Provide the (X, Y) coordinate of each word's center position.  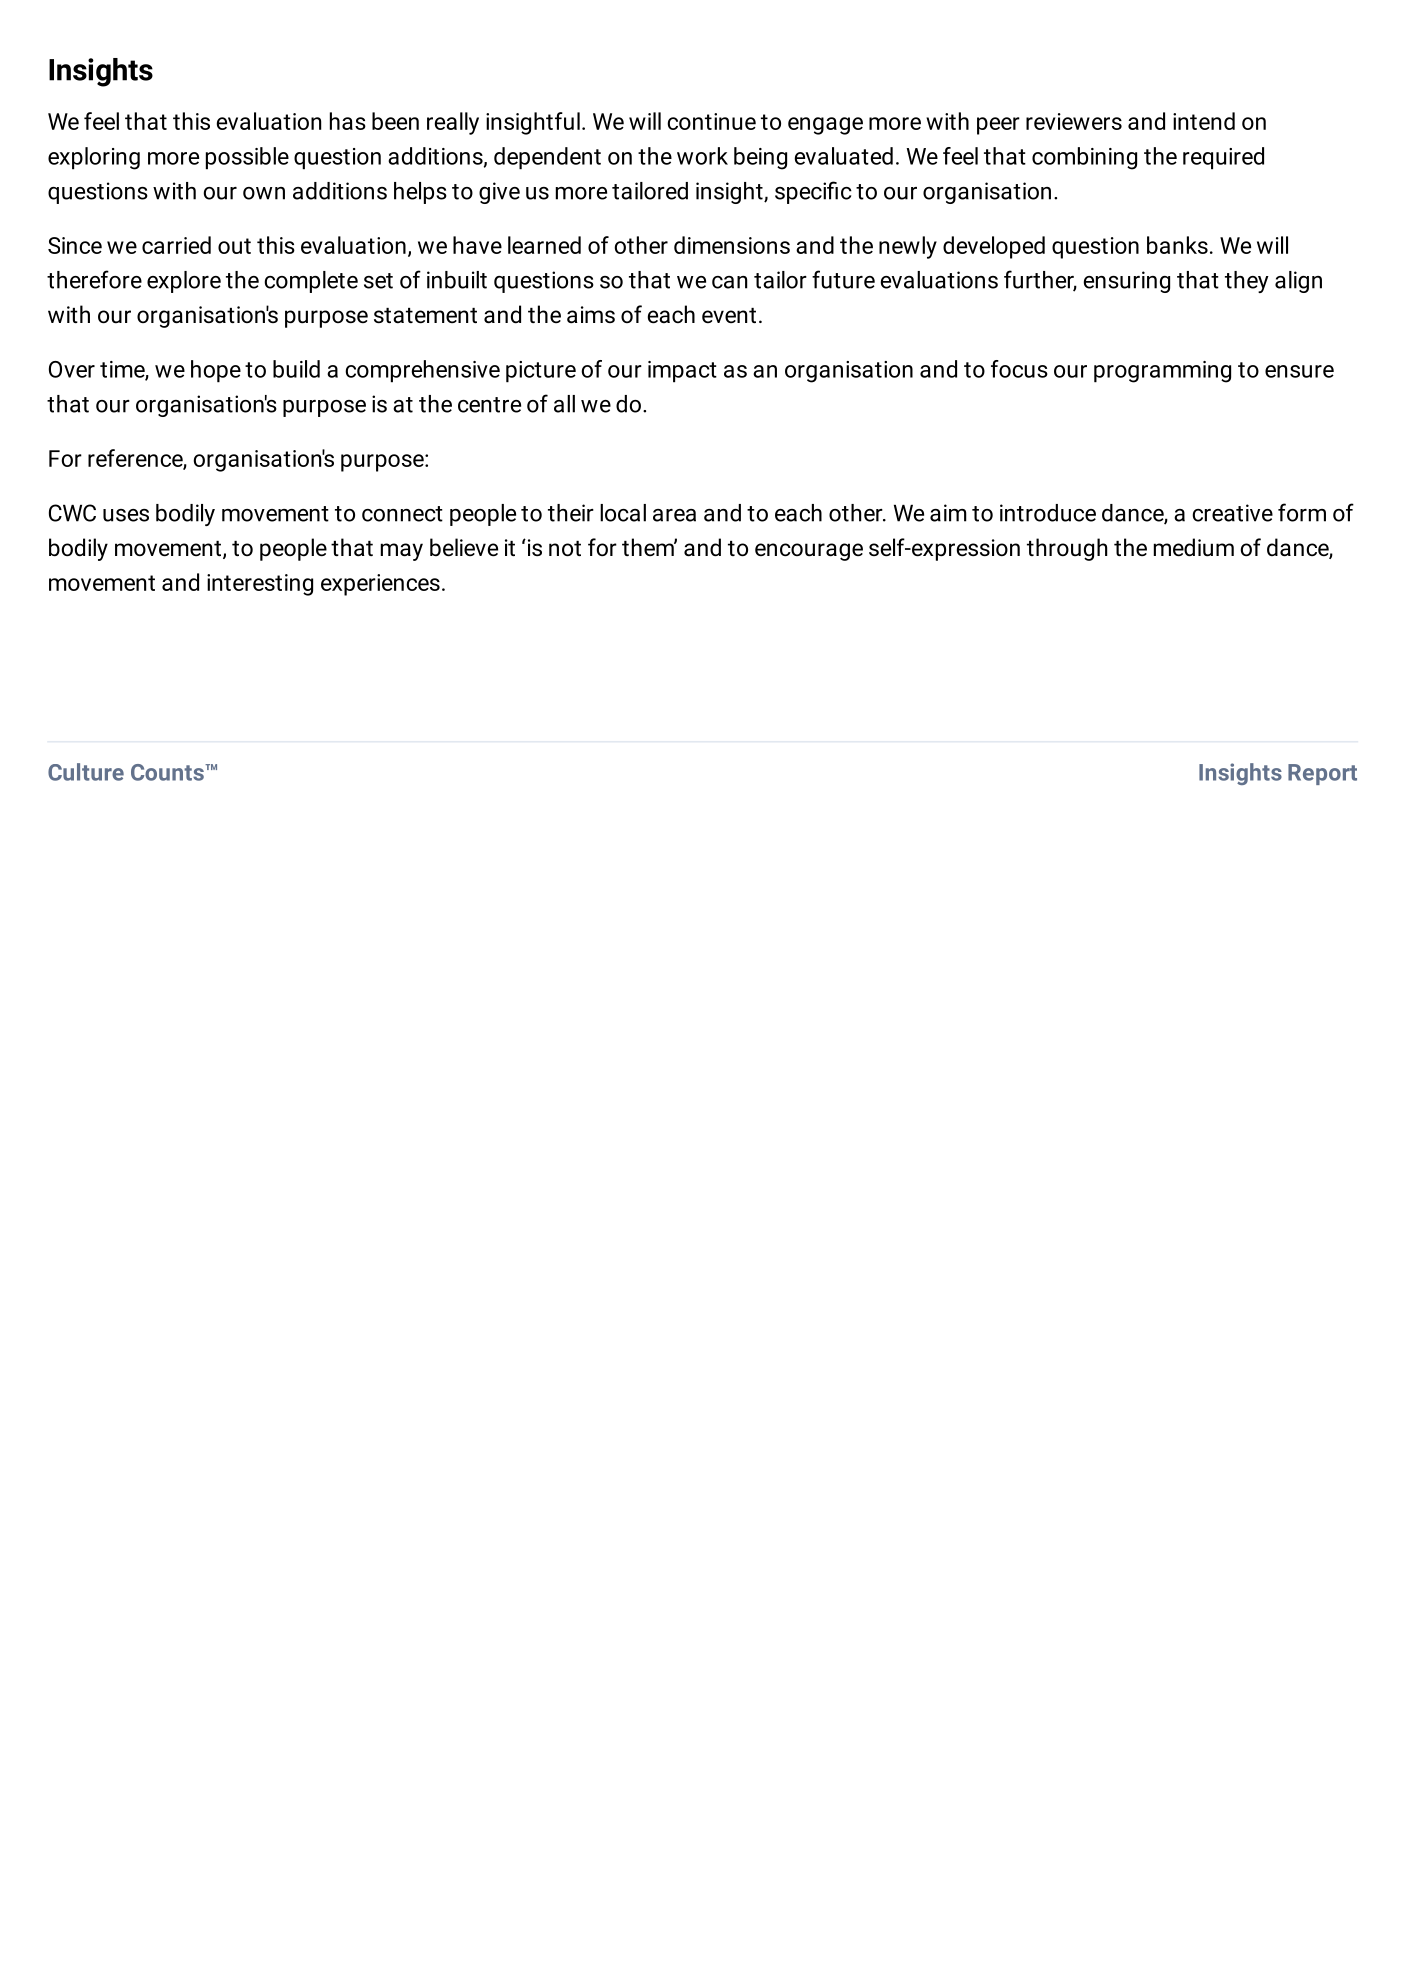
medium (1194, 547)
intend (1204, 121)
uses (126, 515)
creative (1232, 513)
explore (184, 282)
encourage (809, 552)
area (674, 515)
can (729, 282)
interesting (260, 585)
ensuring (1126, 282)
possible (247, 158)
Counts (168, 772)
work (702, 156)
